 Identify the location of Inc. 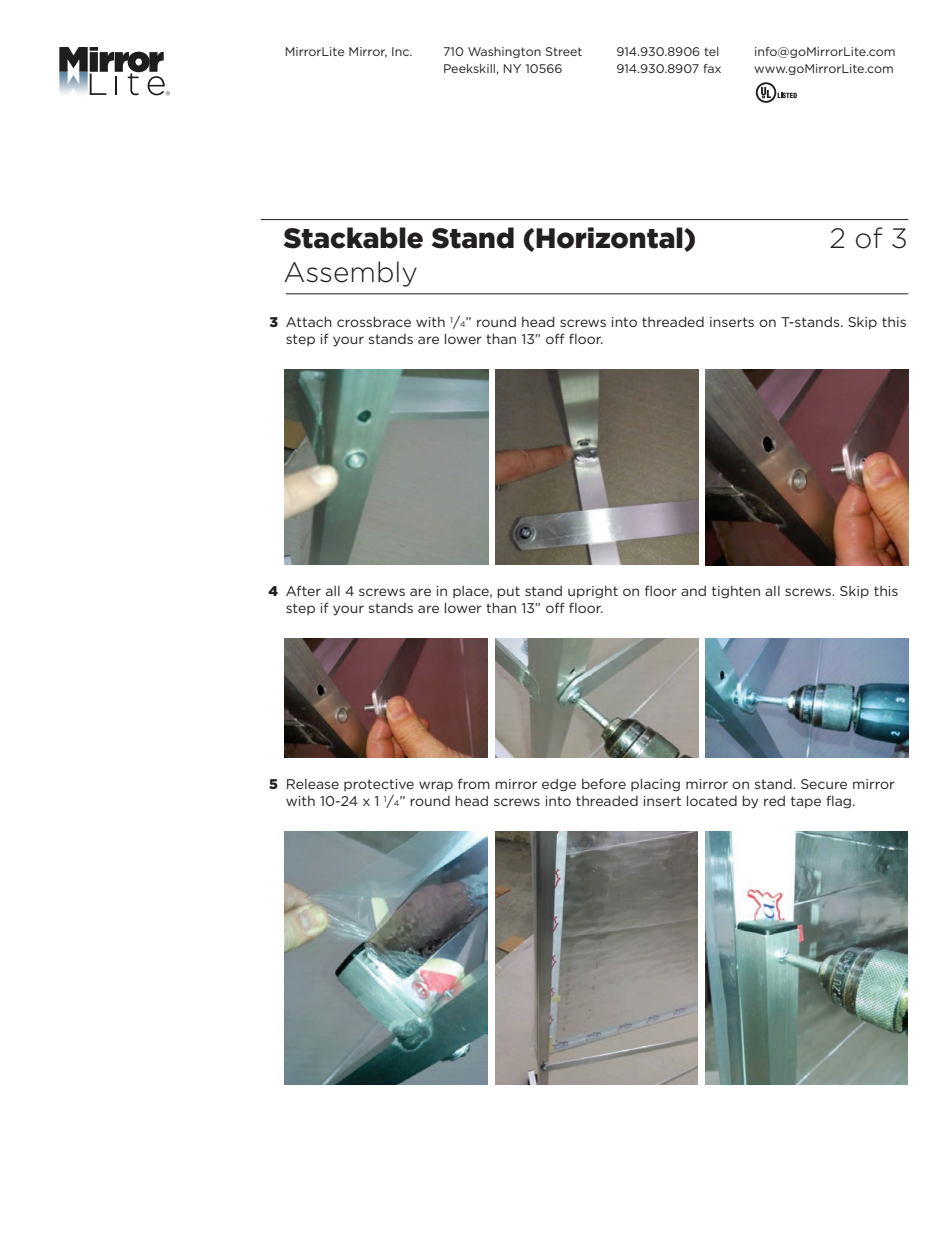
(402, 51).
